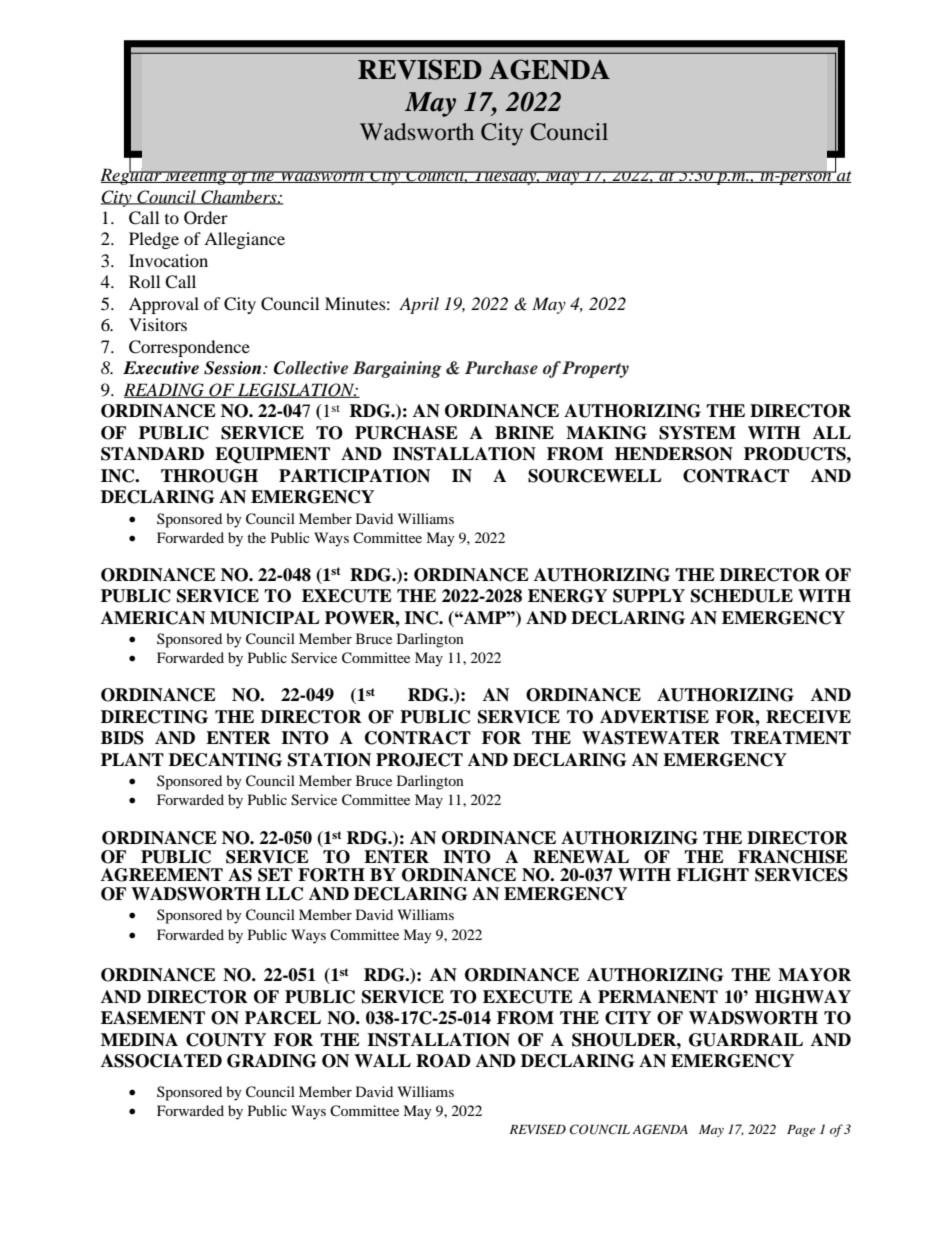  Describe the element at coordinates (209, 476) in the screenshot. I see `THROUGH` at that location.
